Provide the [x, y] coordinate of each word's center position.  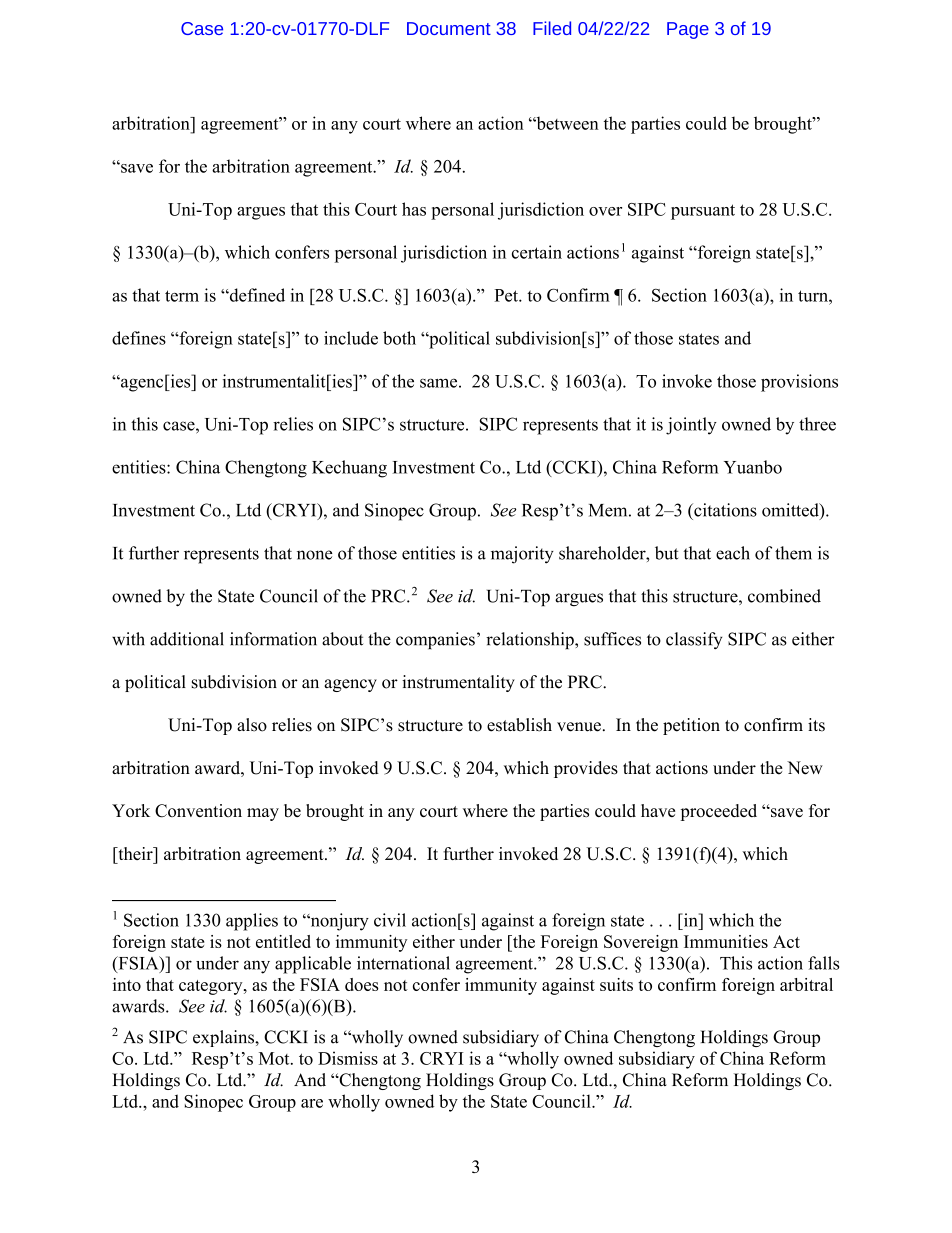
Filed [552, 28]
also [252, 725]
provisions [799, 383]
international [403, 963]
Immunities [726, 941]
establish [519, 725]
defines [139, 338]
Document [449, 28]
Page [688, 30]
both [399, 338]
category [212, 987]
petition [691, 726]
